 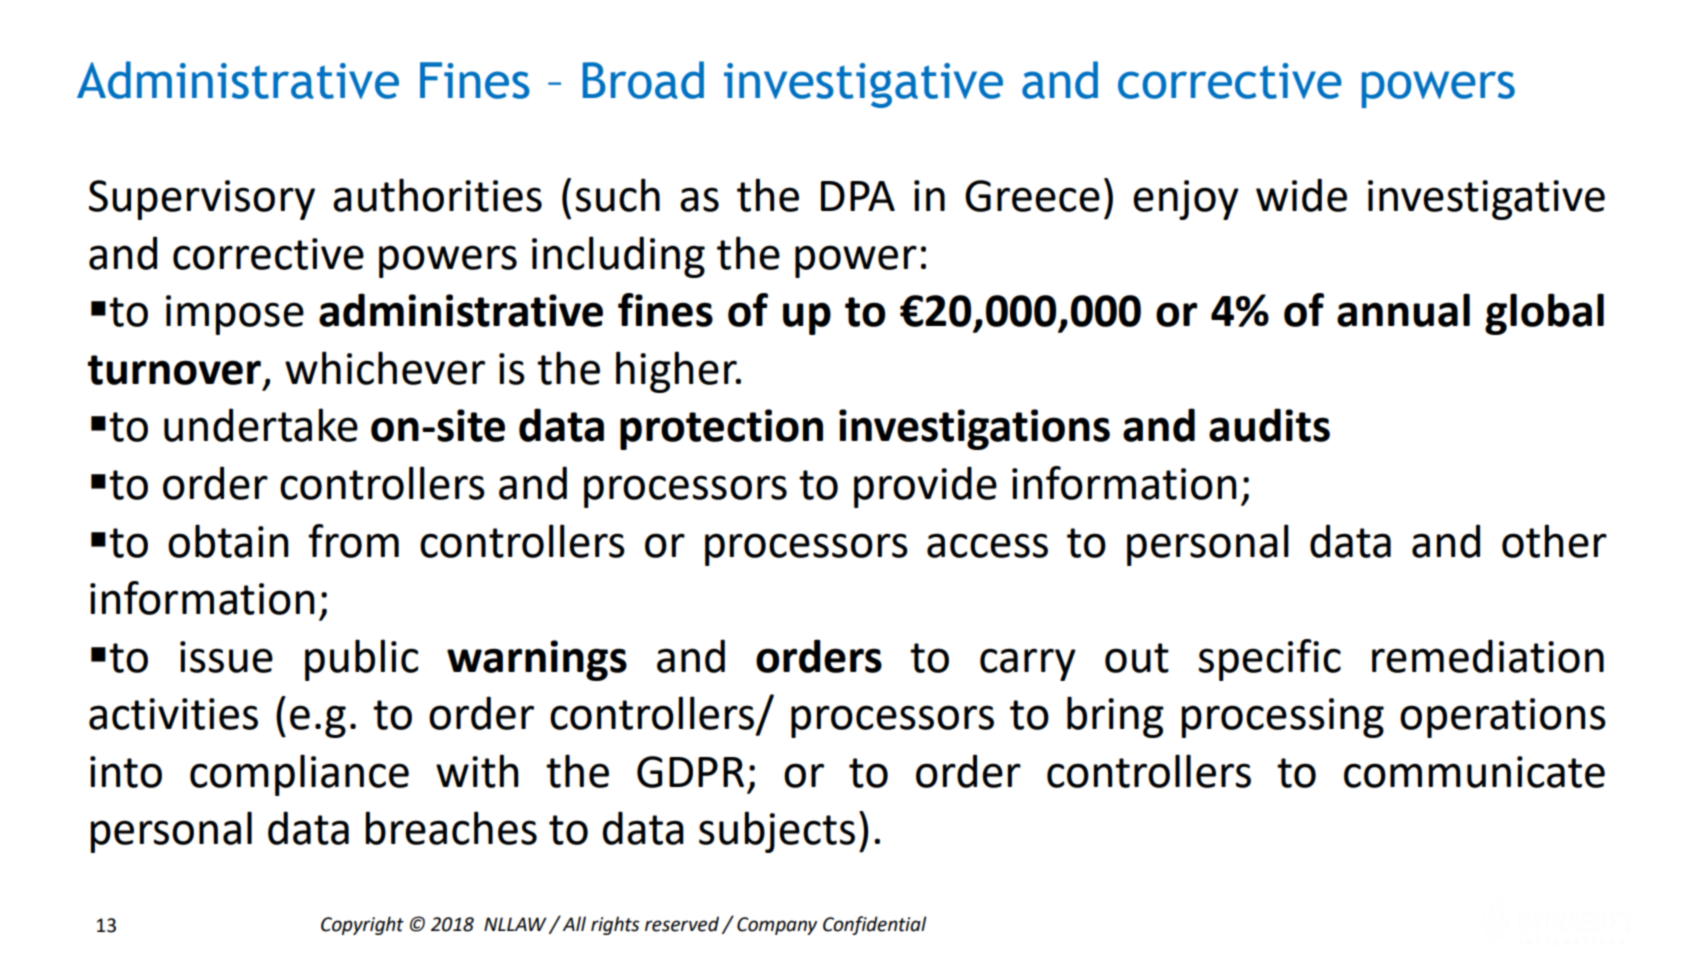 I want to click on provide, so click(x=925, y=487).
